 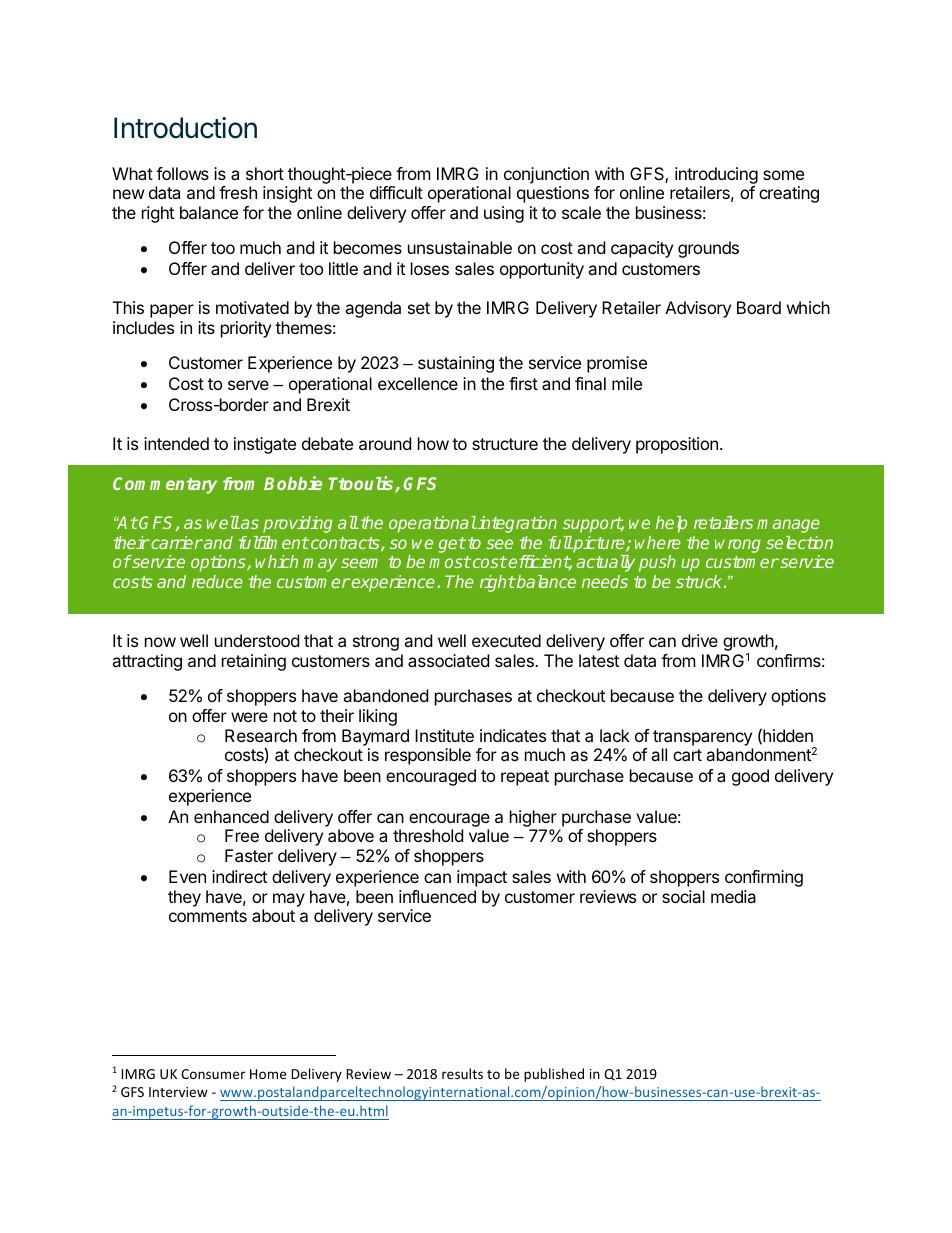 What do you see at coordinates (213, 1074) in the screenshot?
I see `Consumer` at bounding box center [213, 1074].
